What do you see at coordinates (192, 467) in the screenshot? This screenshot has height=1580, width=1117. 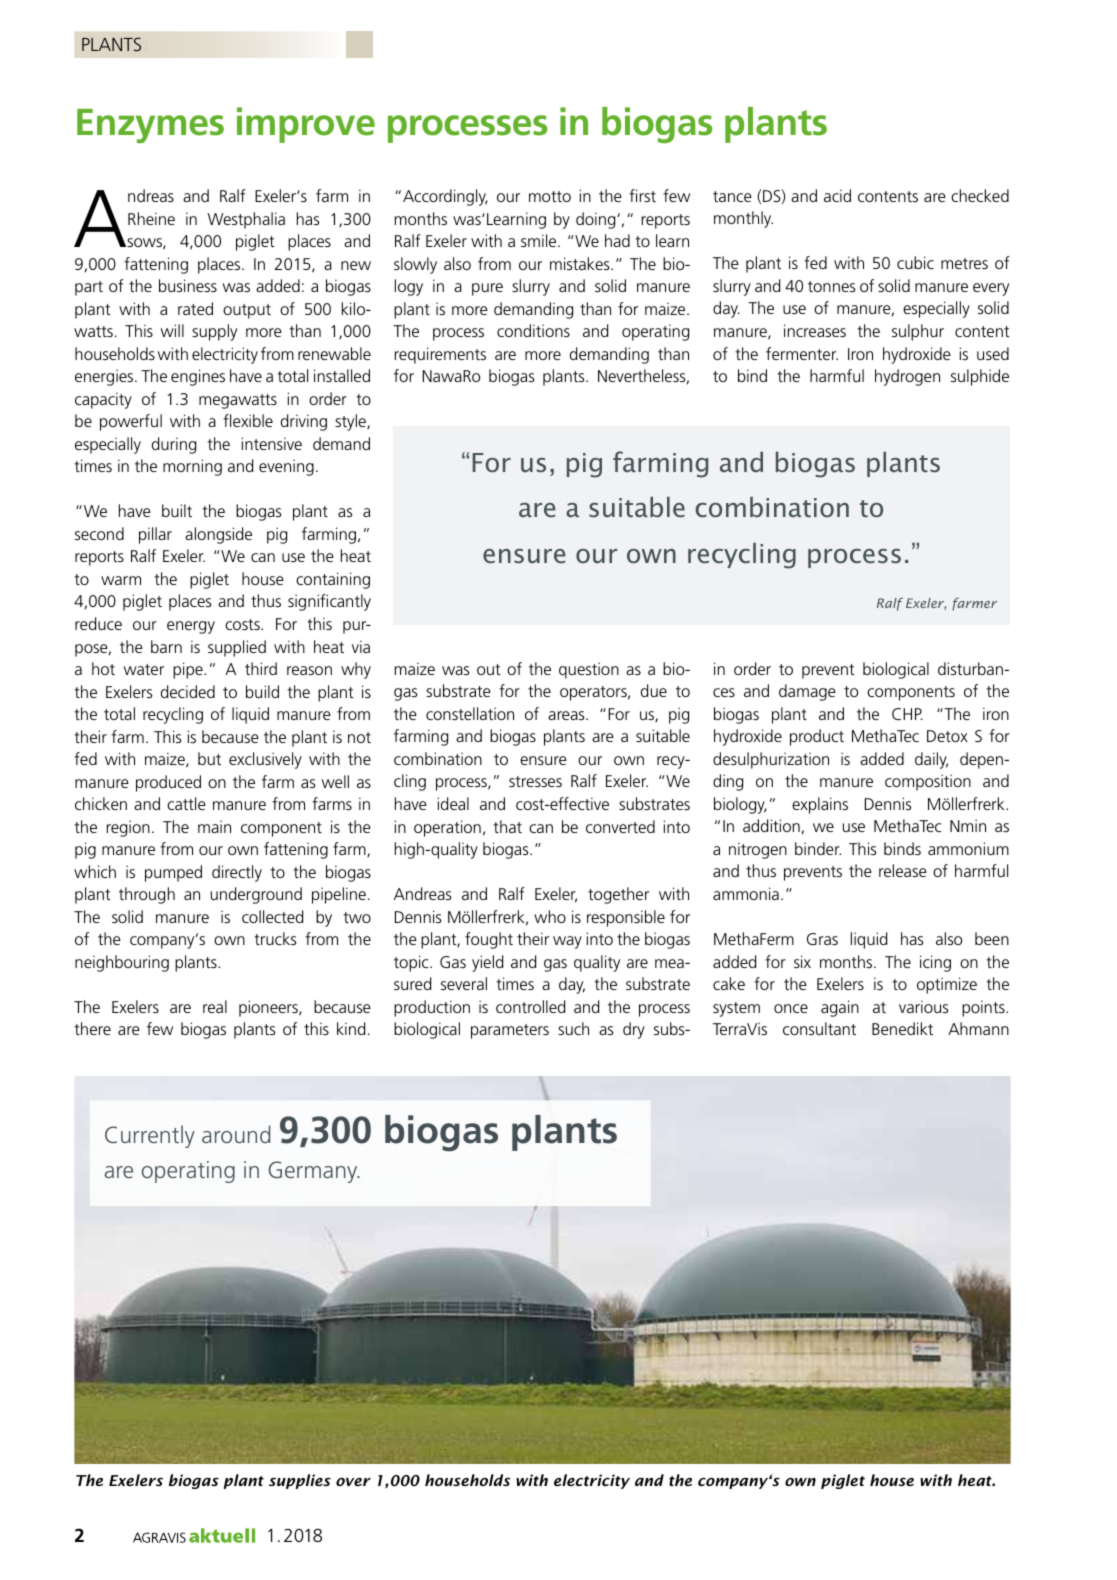 I see `morning` at bounding box center [192, 467].
